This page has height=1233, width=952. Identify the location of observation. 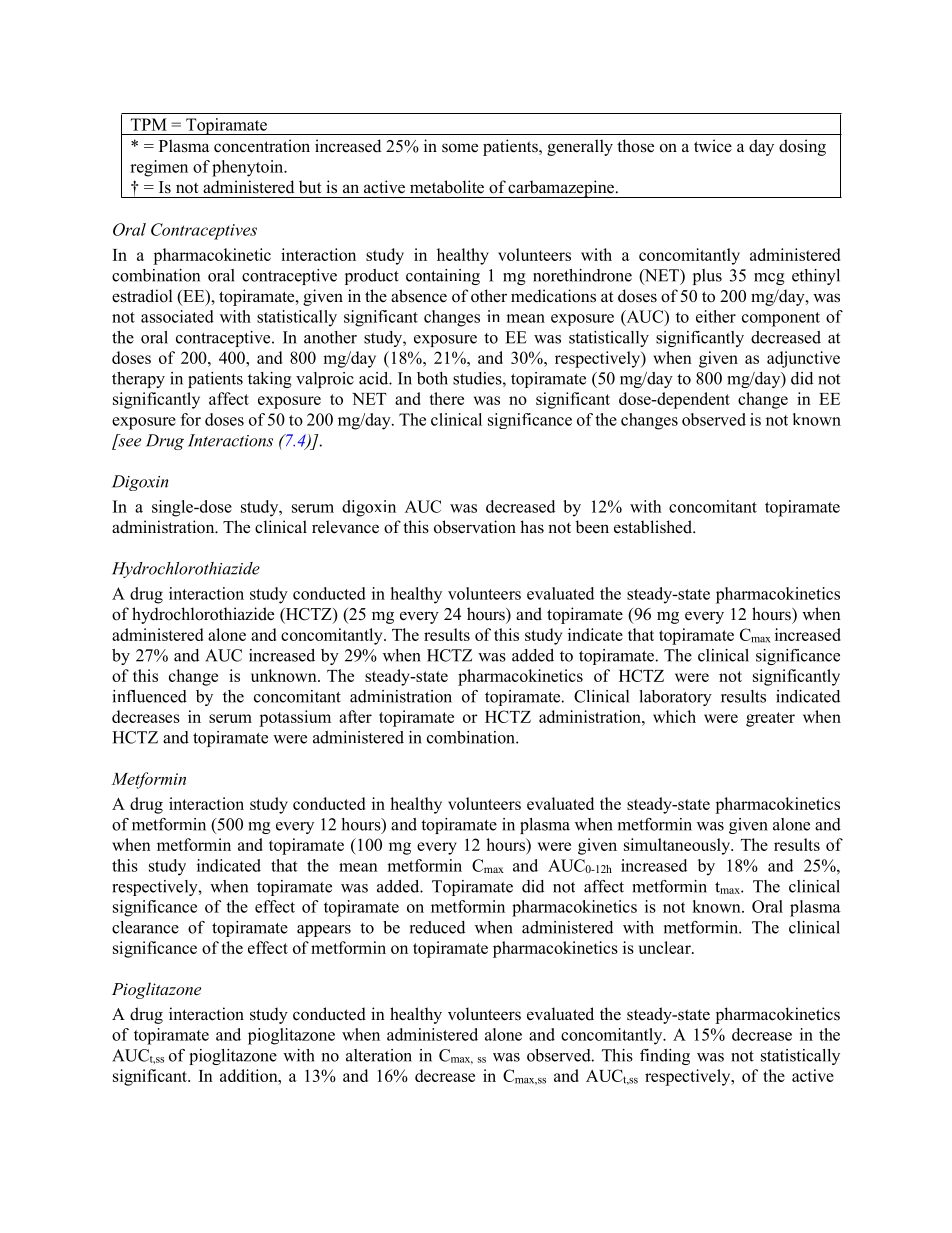
(475, 527).
